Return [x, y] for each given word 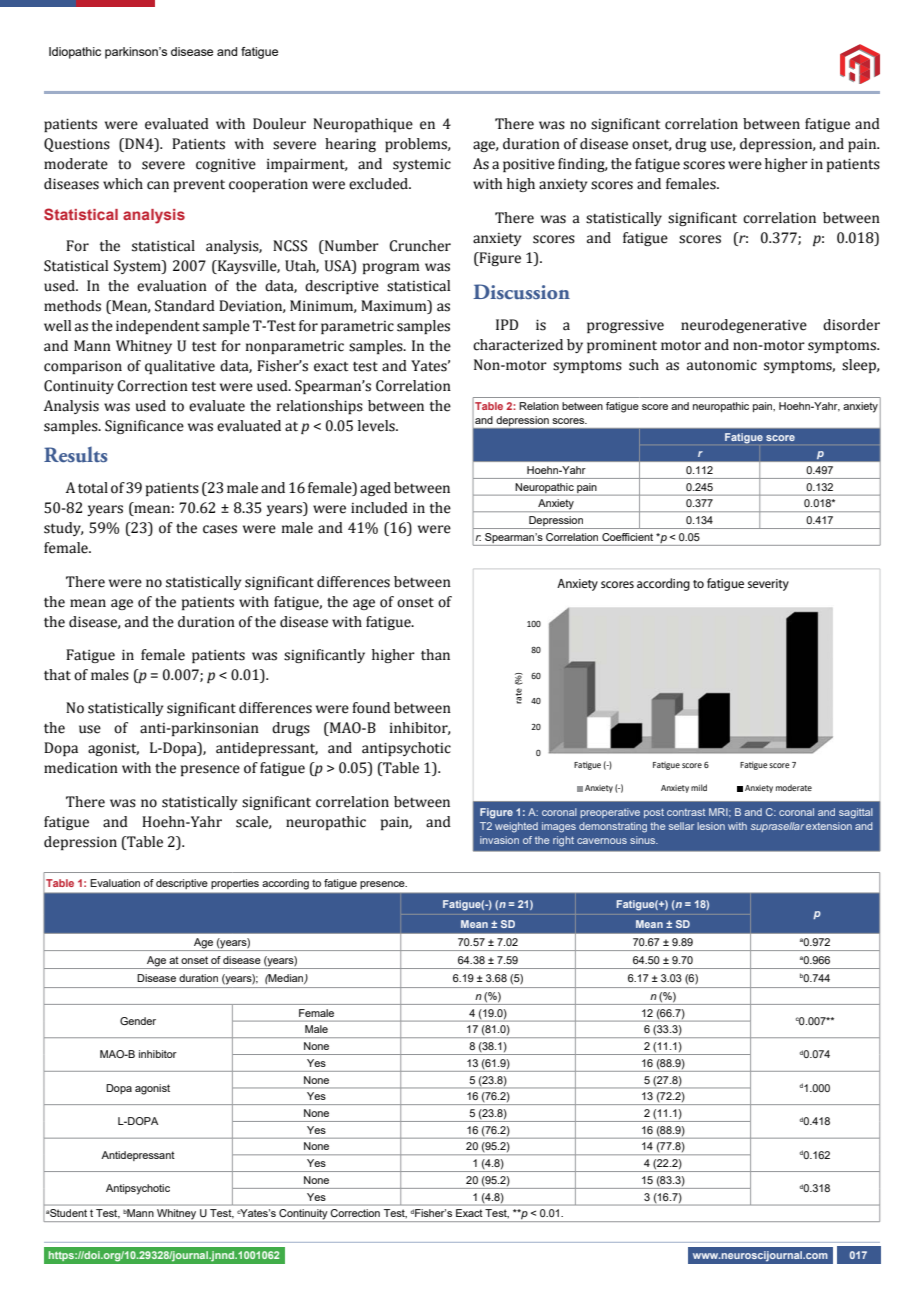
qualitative [180, 367]
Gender [138, 1021]
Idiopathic [75, 53]
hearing [350, 145]
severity [768, 585]
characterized [518, 345]
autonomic [722, 365]
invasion [499, 840]
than [435, 655]
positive [529, 165]
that [57, 675]
